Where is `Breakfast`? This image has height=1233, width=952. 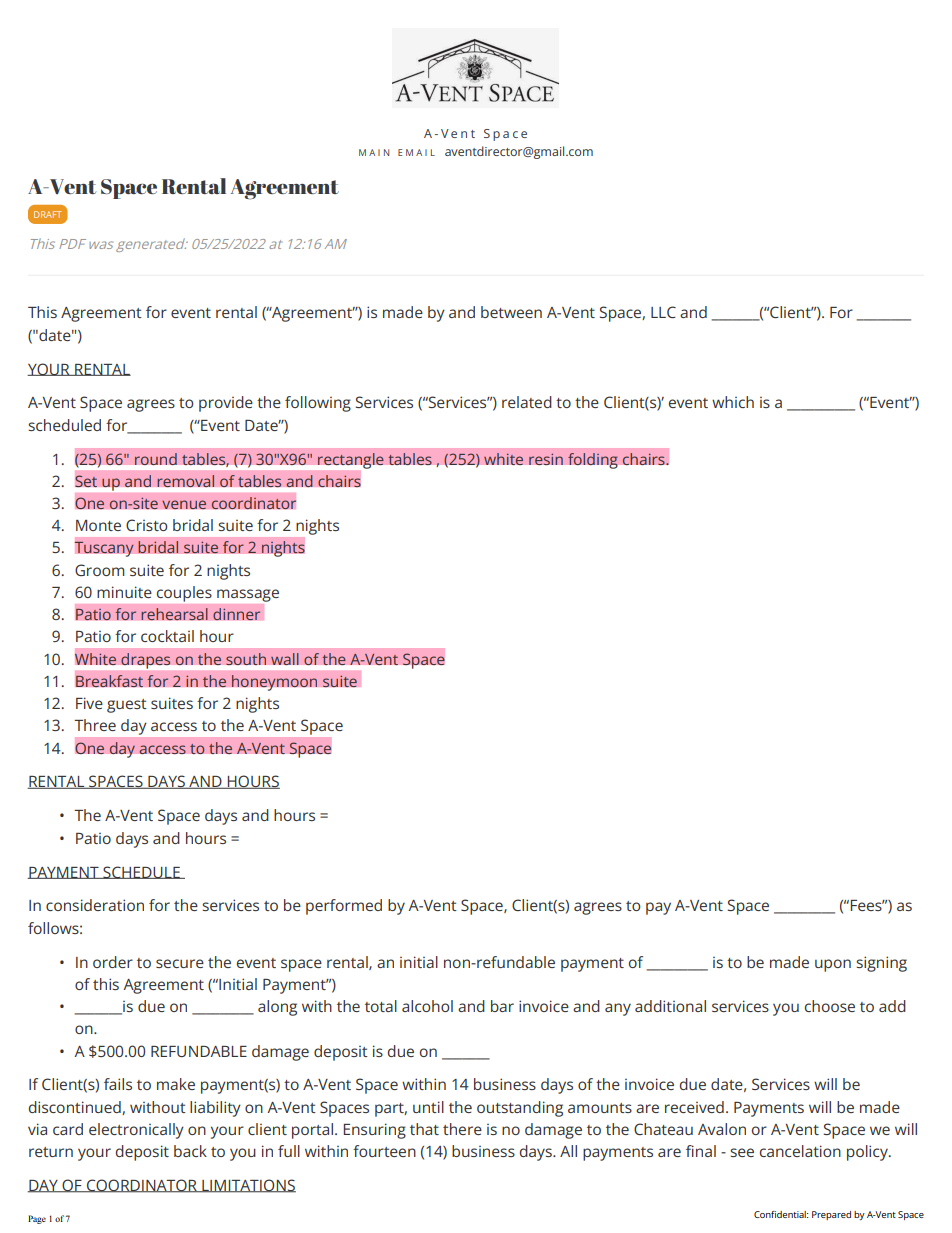 Breakfast is located at coordinates (109, 681).
